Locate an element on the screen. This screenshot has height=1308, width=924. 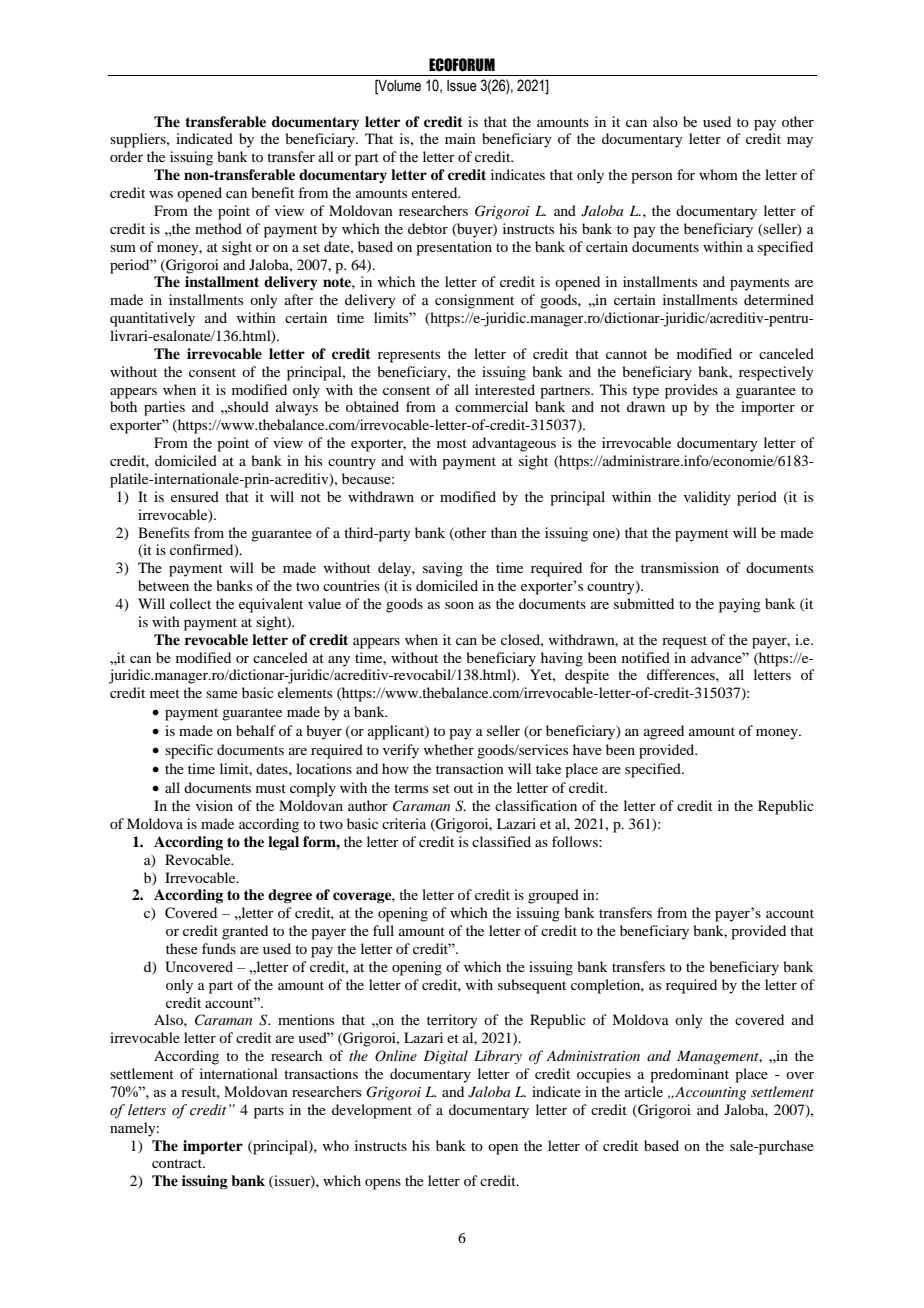
most is located at coordinates (452, 443).
